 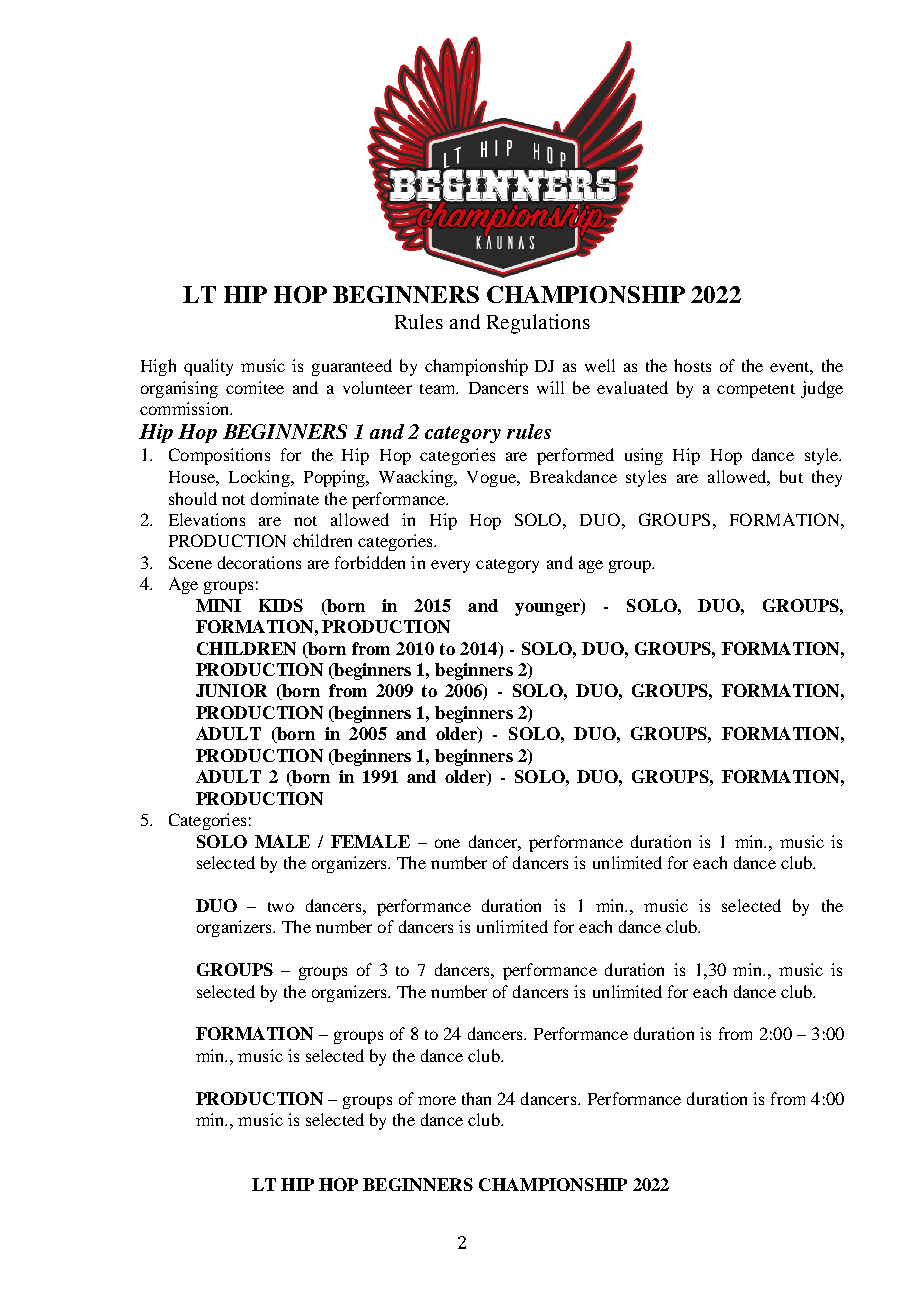 I want to click on JUNIOR, so click(x=231, y=690).
